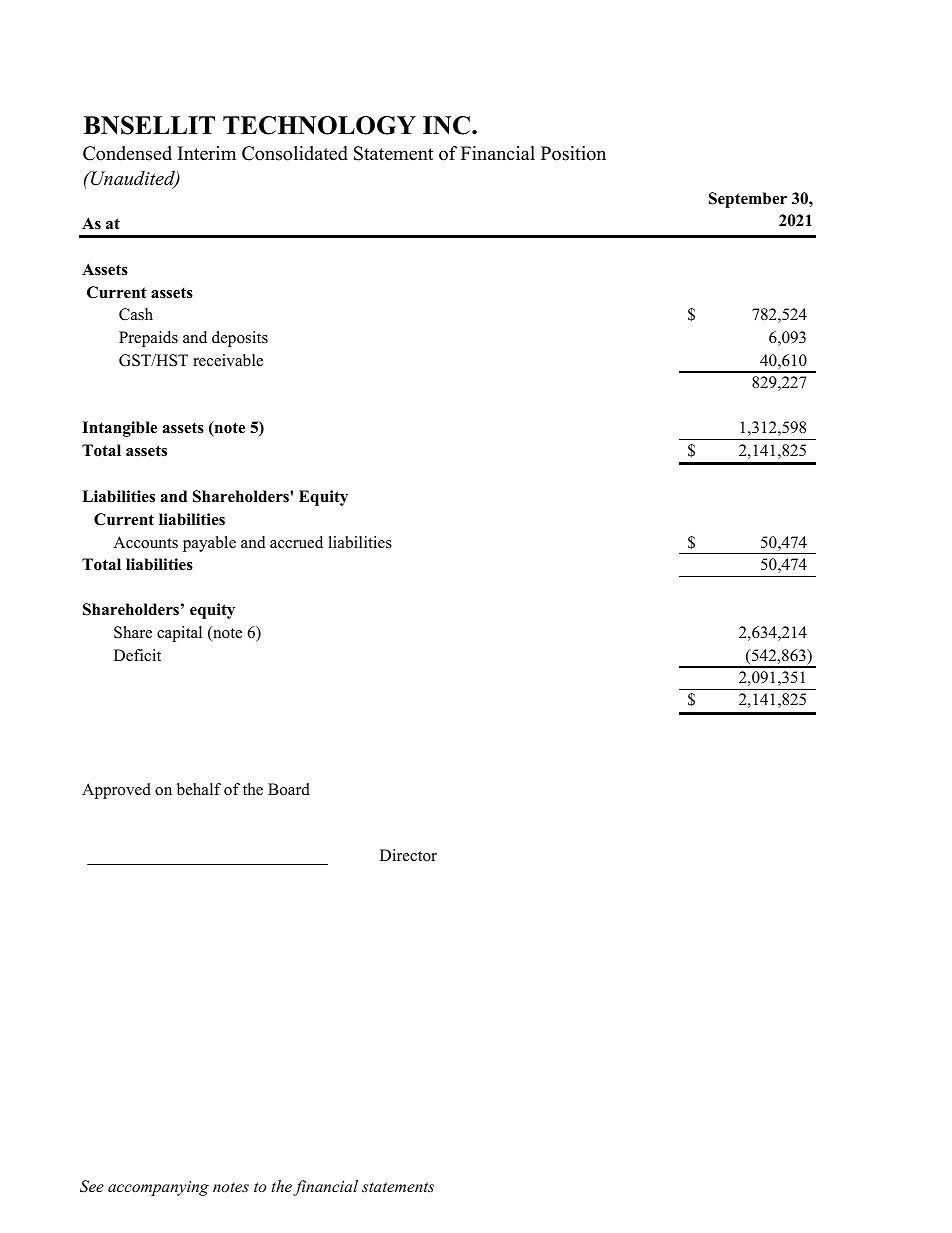 The width and height of the screenshot is (952, 1233). Describe the element at coordinates (446, 125) in the screenshot. I see `INC` at that location.
